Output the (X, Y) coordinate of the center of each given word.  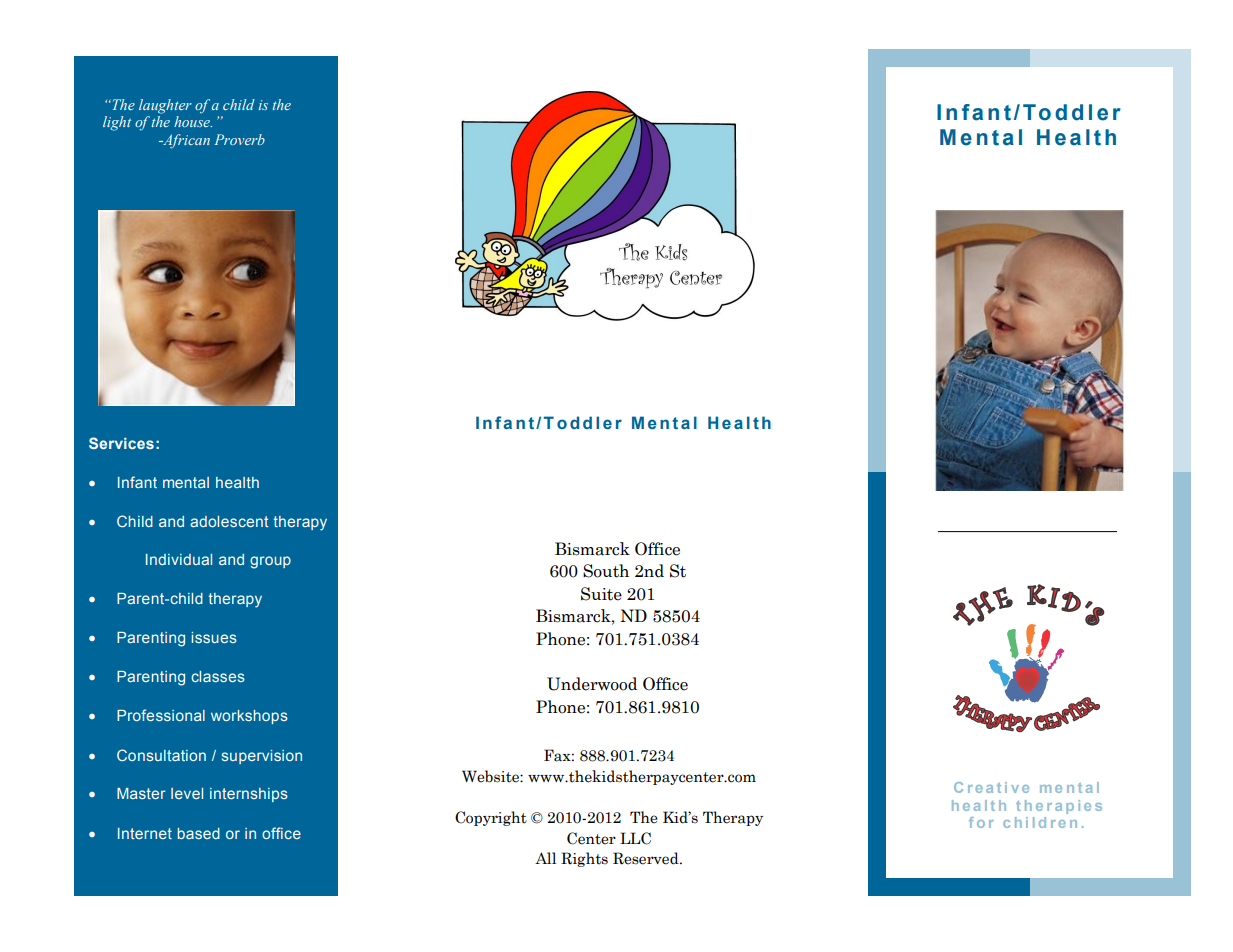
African (185, 141)
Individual (179, 559)
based (199, 833)
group (270, 562)
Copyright (491, 818)
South (606, 571)
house (193, 121)
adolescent (229, 521)
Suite (601, 594)
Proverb (239, 139)
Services (121, 443)
